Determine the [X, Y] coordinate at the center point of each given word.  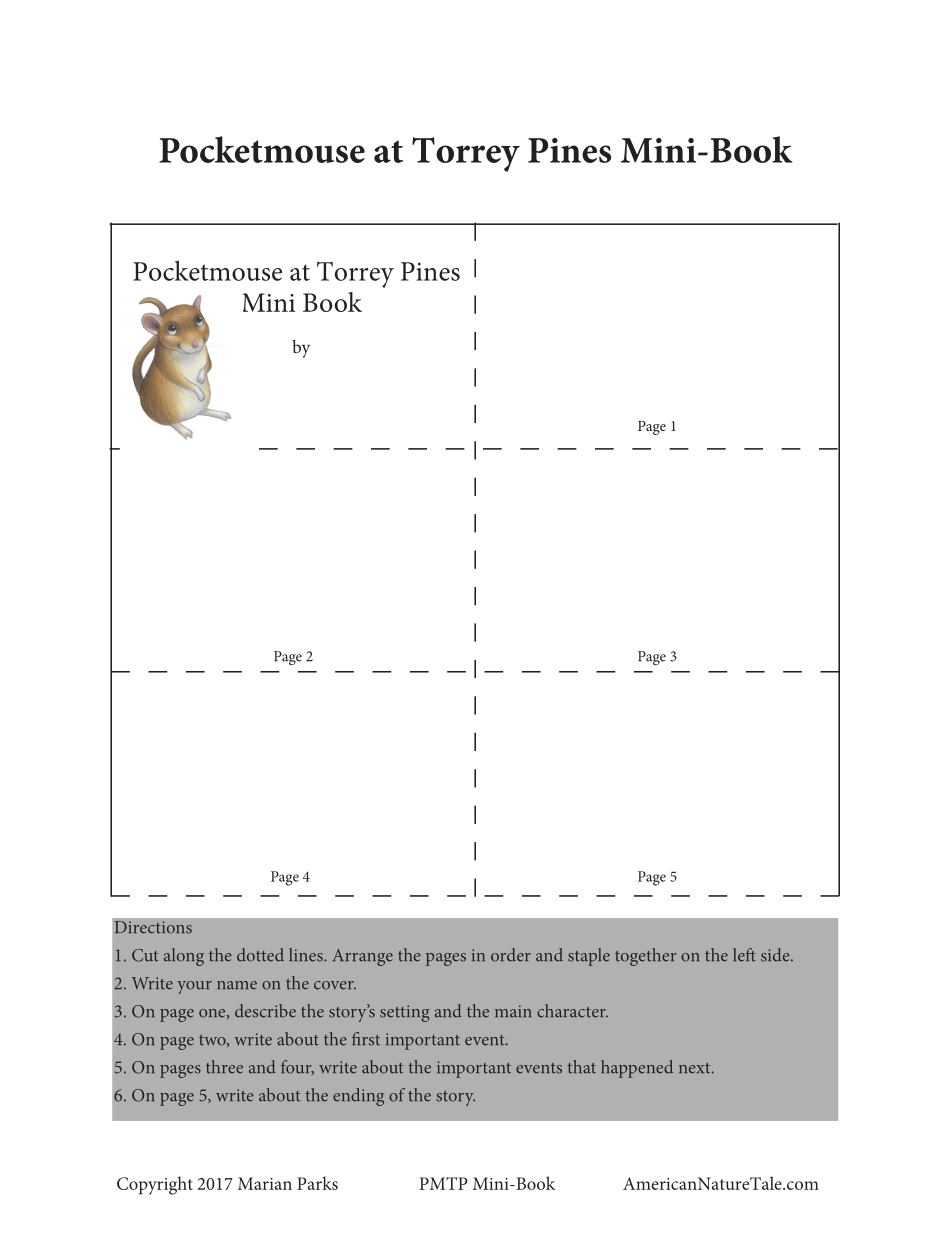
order [511, 955]
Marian [265, 1183]
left [744, 955]
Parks [317, 1183]
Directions [153, 927]
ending [358, 1097]
